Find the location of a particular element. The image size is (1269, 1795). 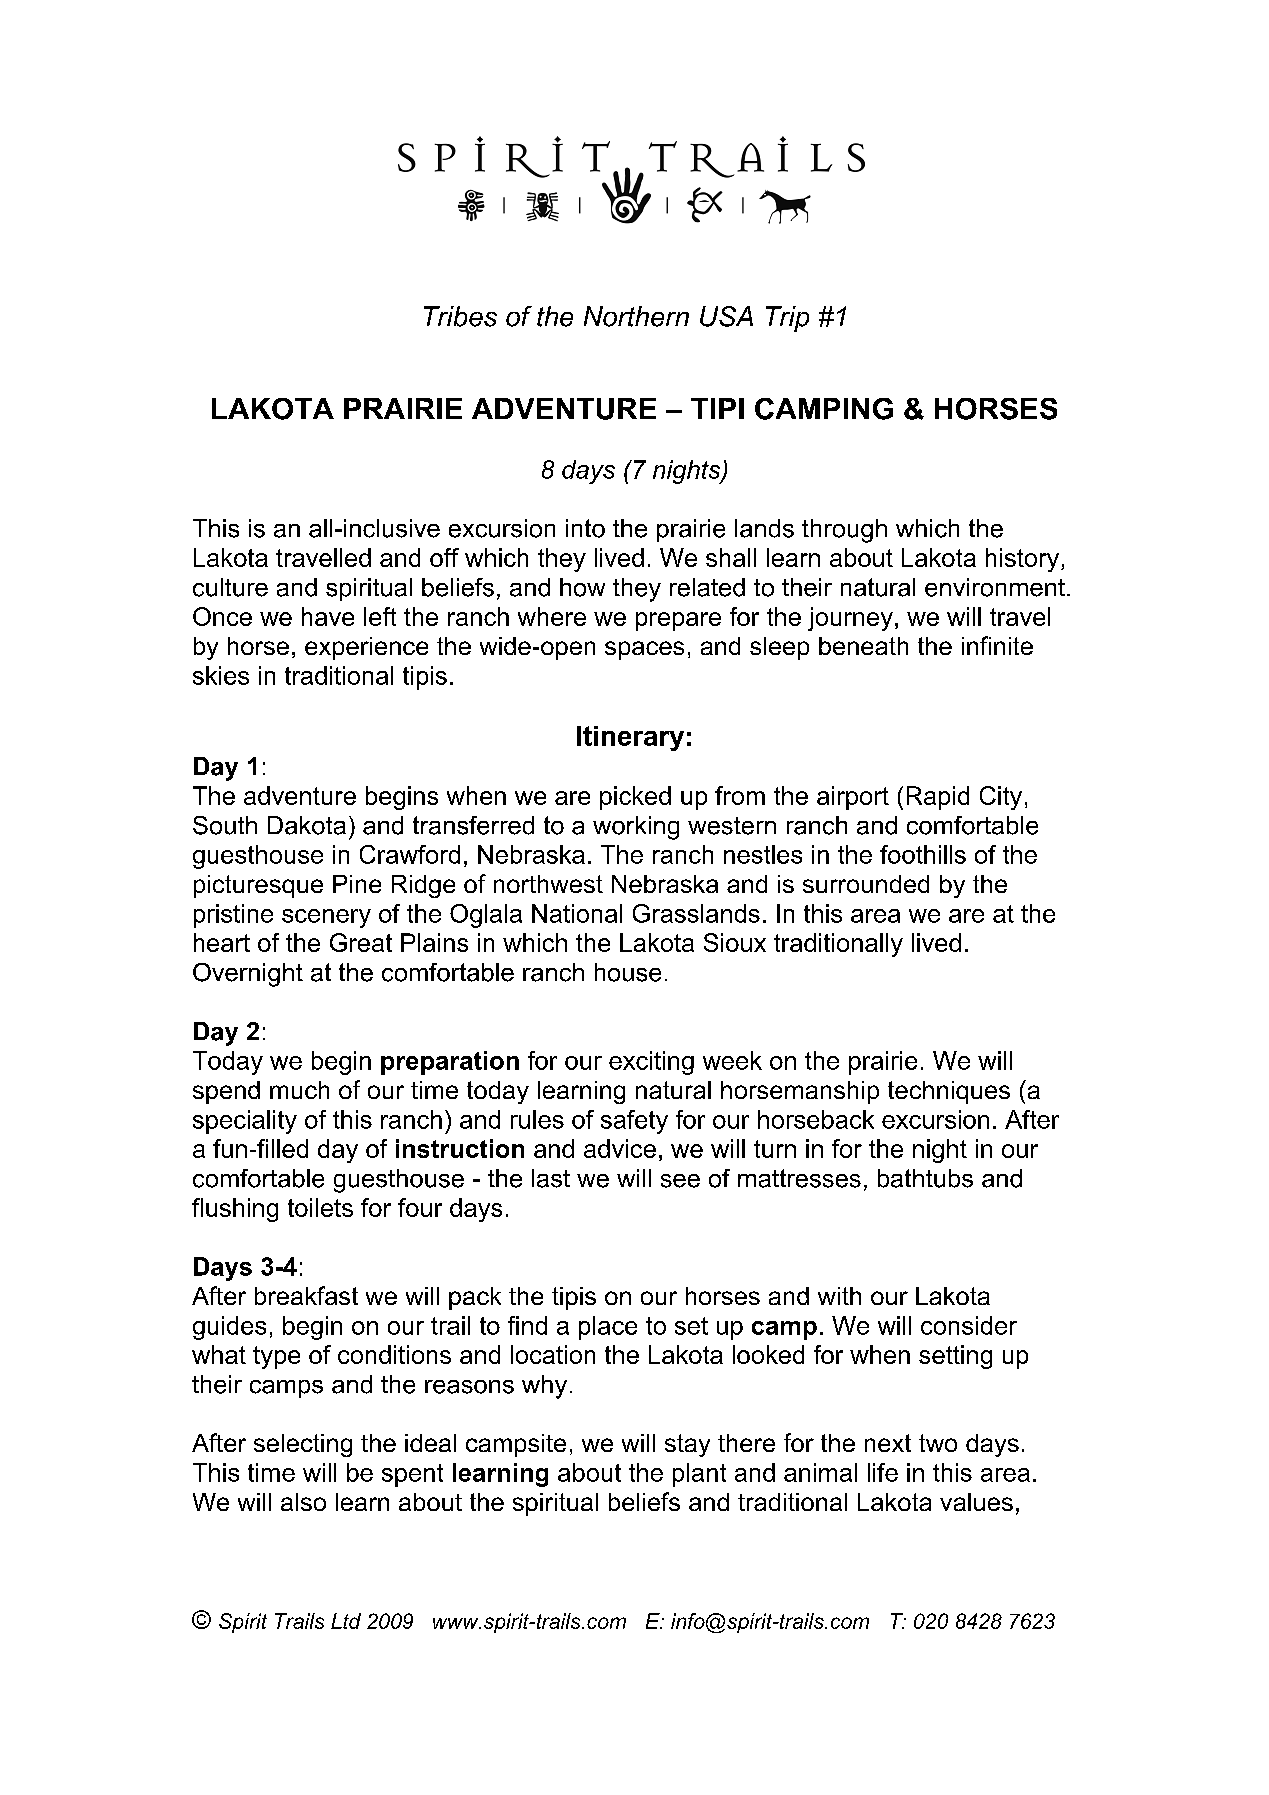

bathtubs is located at coordinates (925, 1178).
